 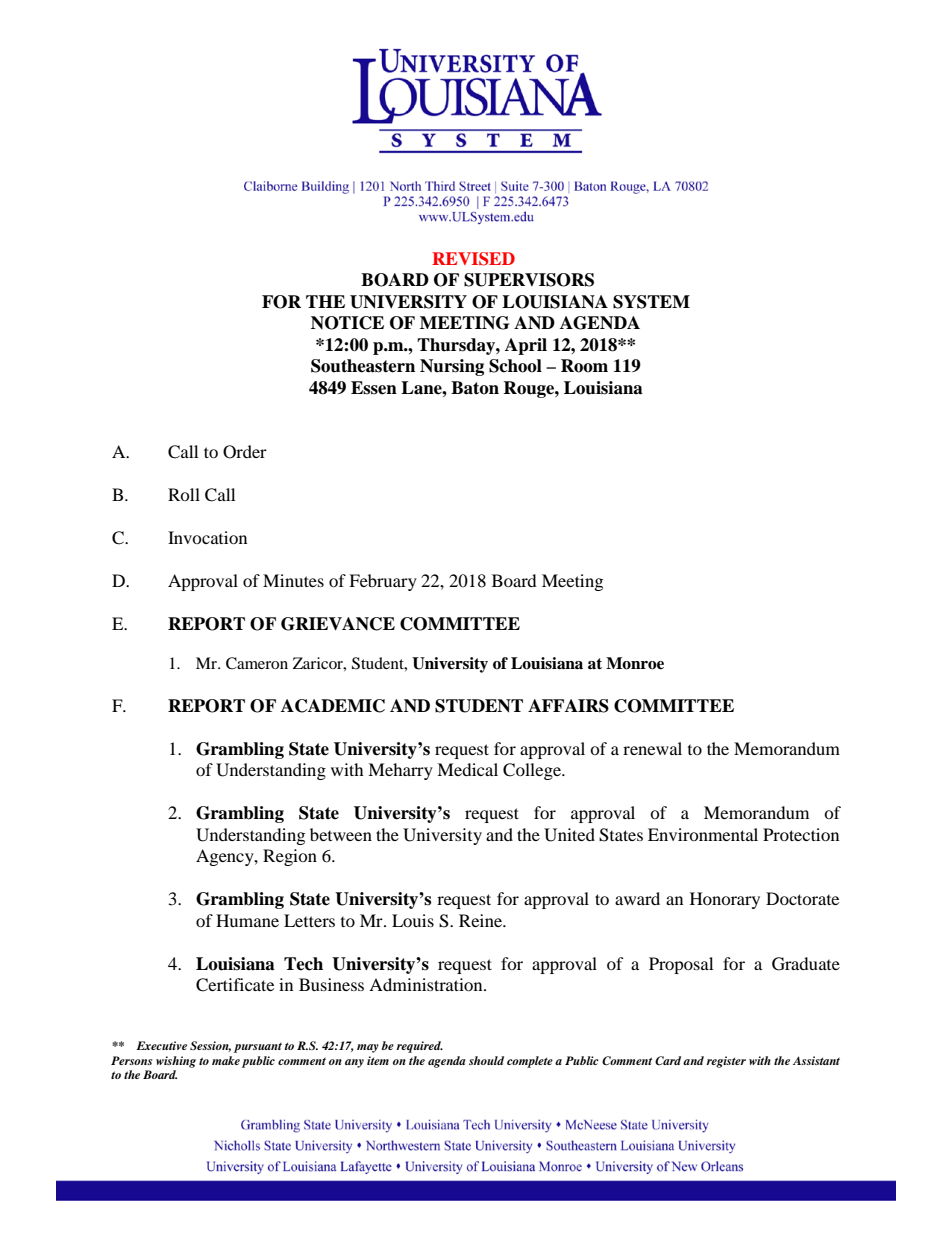 I want to click on SYSTEM, so click(x=651, y=302).
